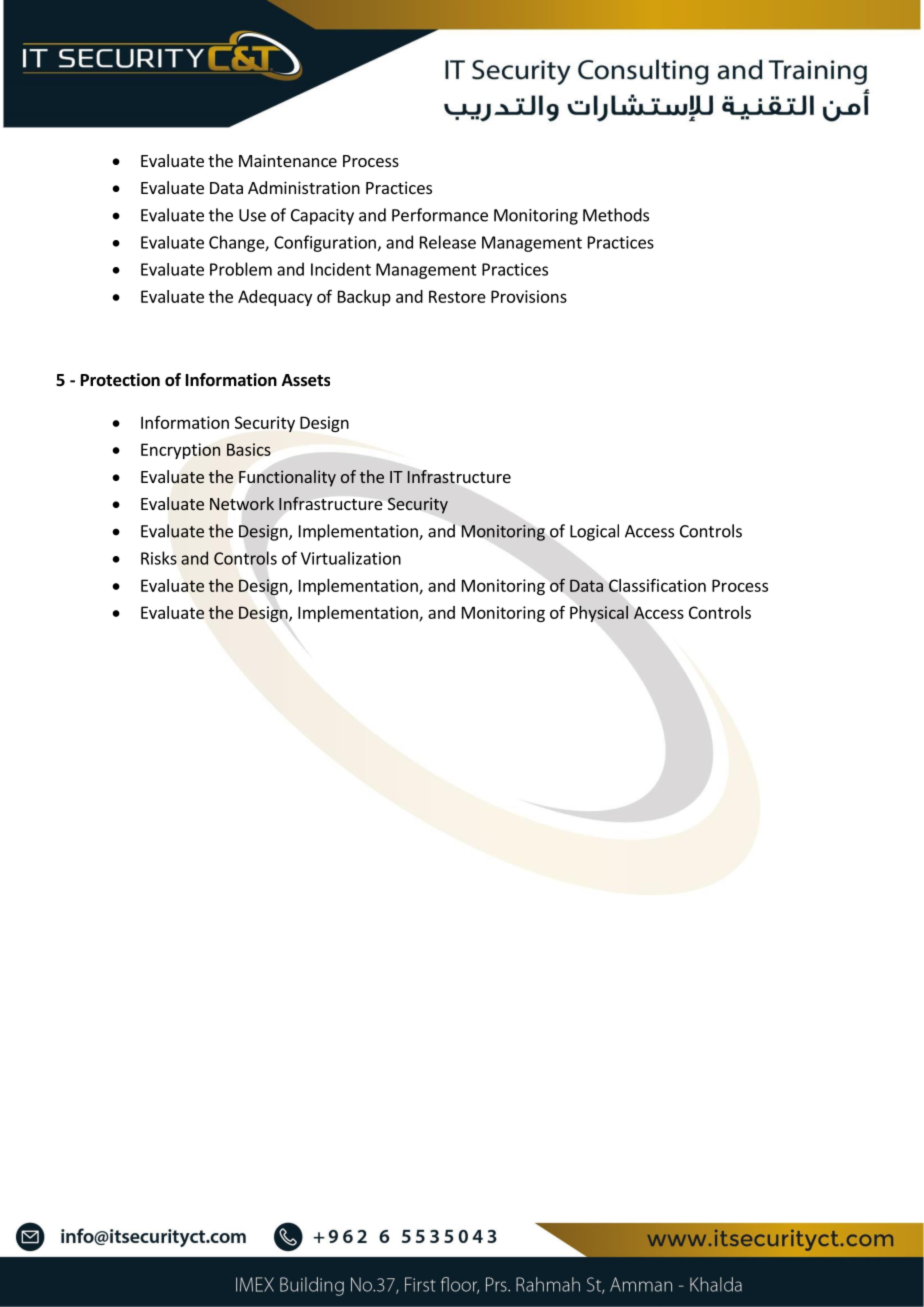  Describe the element at coordinates (304, 187) in the screenshot. I see `Administration` at that location.
